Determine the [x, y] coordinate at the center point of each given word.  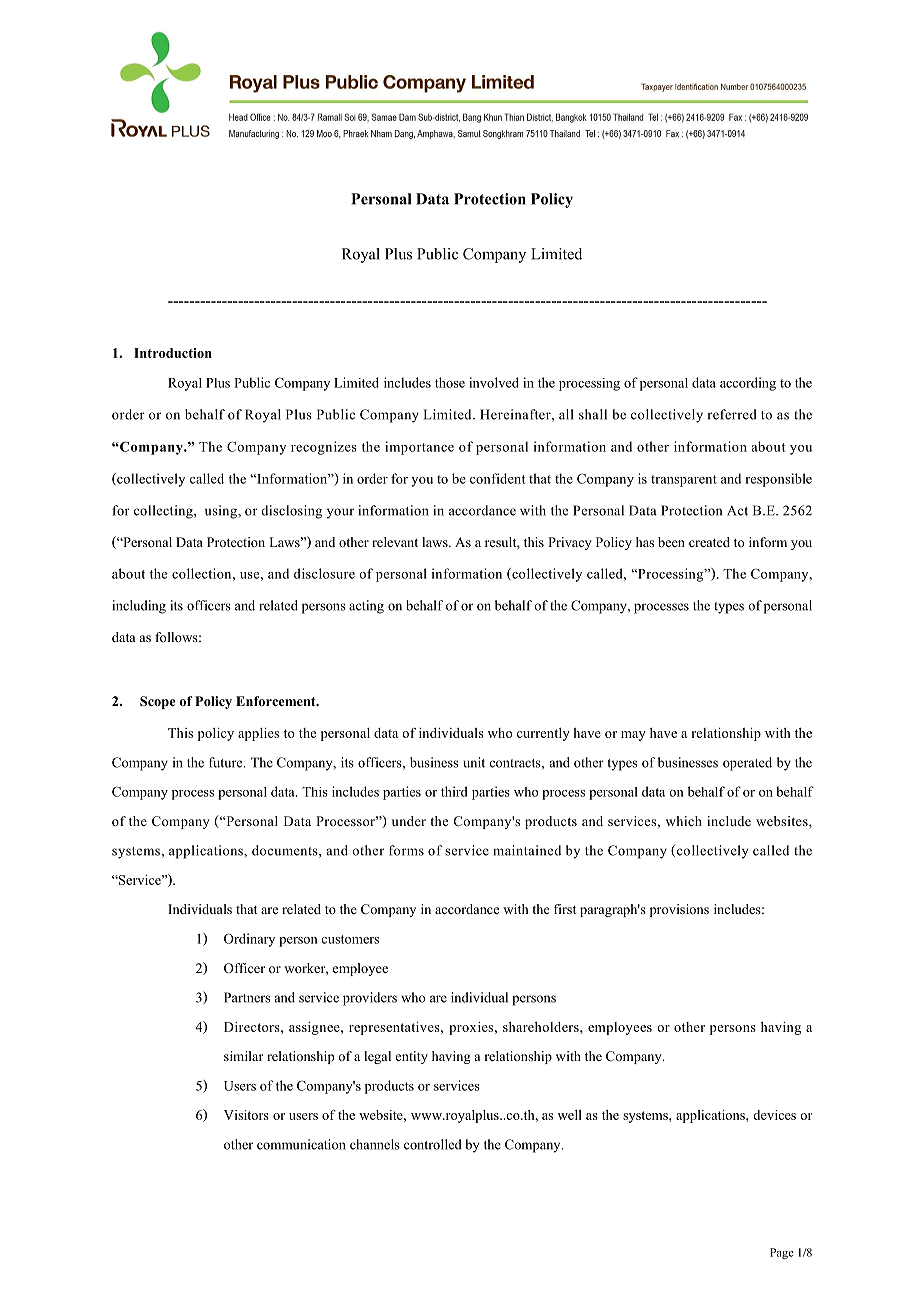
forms [406, 850]
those [450, 382]
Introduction [173, 353]
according [748, 384]
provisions [679, 910]
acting [366, 607]
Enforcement [277, 701]
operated [747, 764]
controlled [433, 1144]
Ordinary [249, 940]
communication [301, 1144]
